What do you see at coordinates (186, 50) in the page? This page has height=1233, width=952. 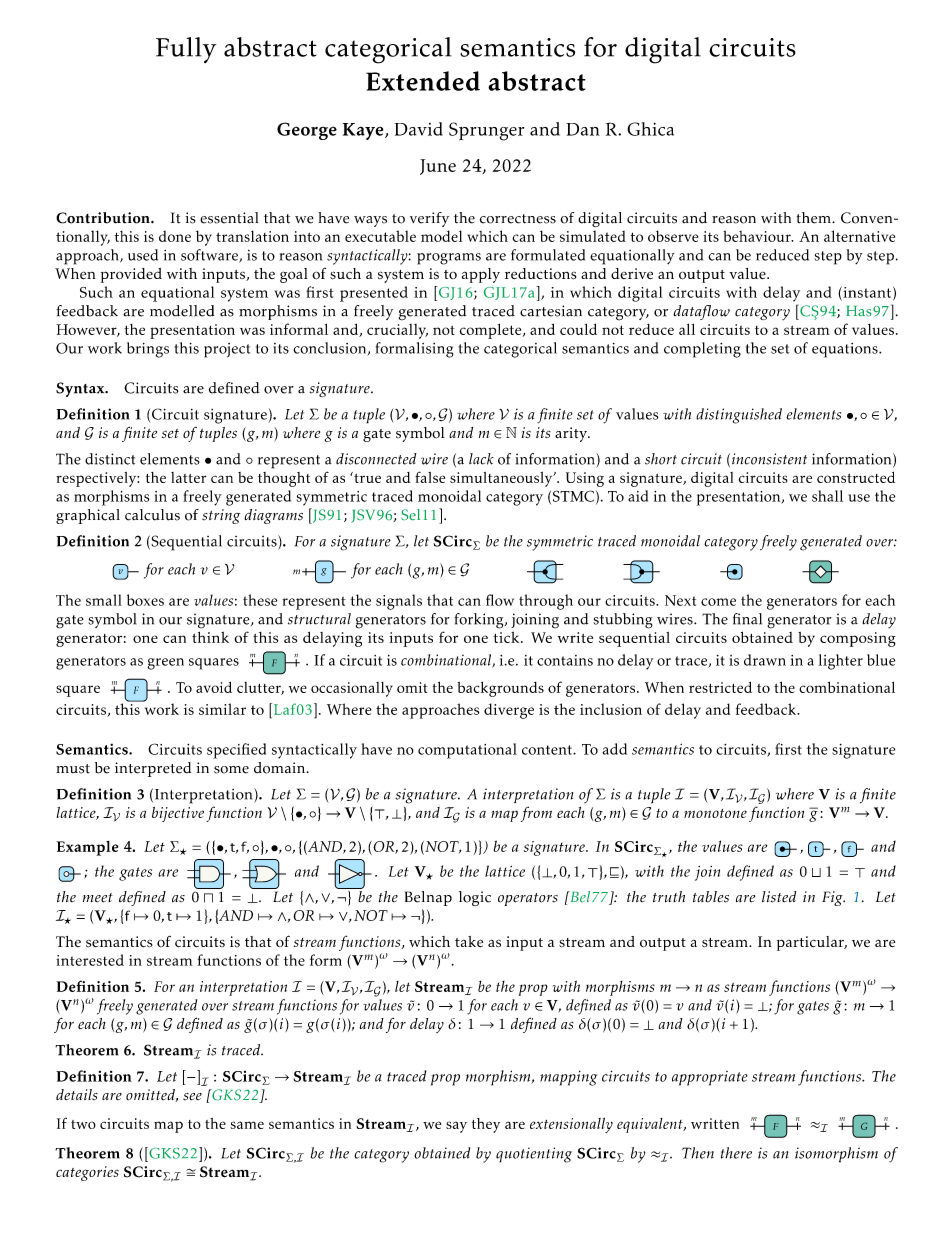 I see `Fully` at bounding box center [186, 50].
